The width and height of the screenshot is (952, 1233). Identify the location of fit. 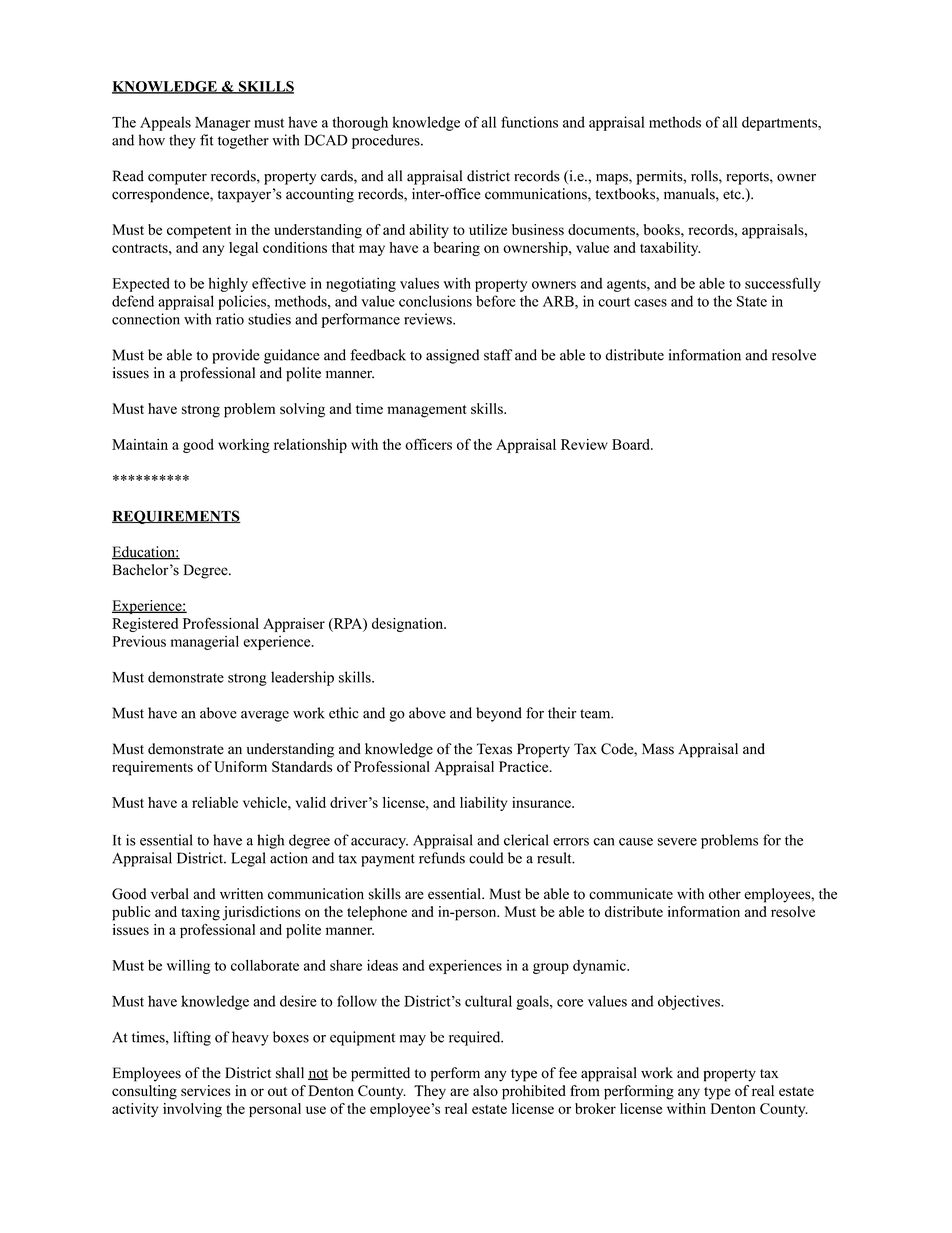
(207, 140).
